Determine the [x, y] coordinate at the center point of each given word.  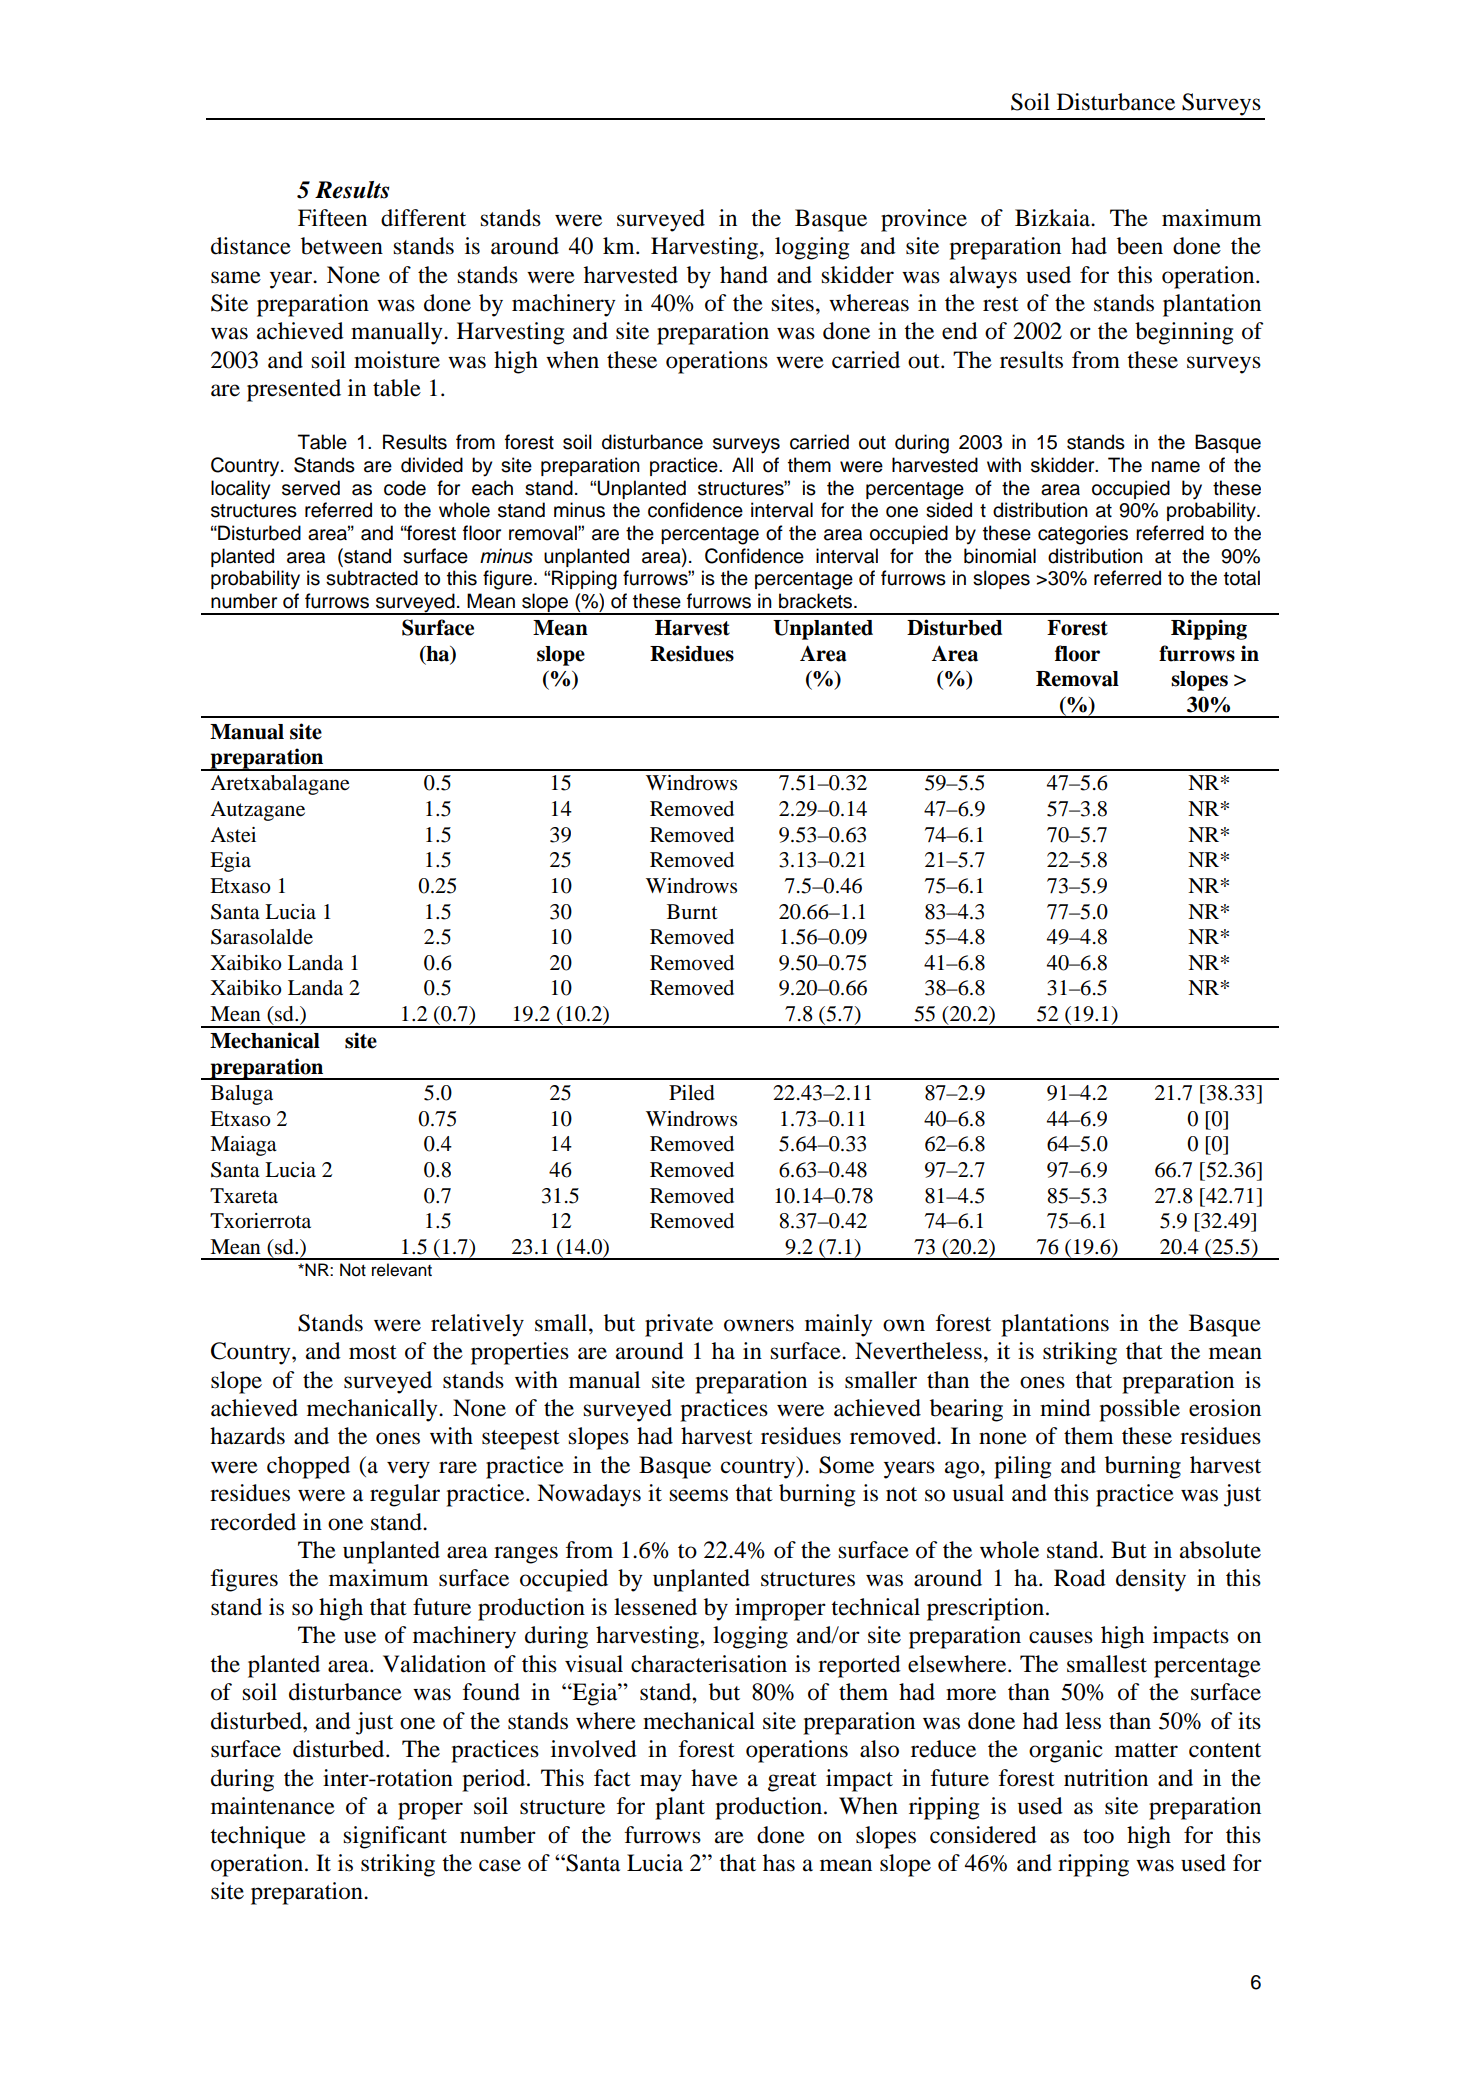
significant [395, 1837]
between [342, 246]
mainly [839, 1325]
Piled [692, 1093]
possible [1139, 1410]
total [1242, 578]
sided [949, 510]
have [714, 1778]
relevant [402, 1270]
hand [744, 275]
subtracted [372, 578]
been [1140, 246]
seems [698, 1495]
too [1098, 1836]
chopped [308, 1467]
